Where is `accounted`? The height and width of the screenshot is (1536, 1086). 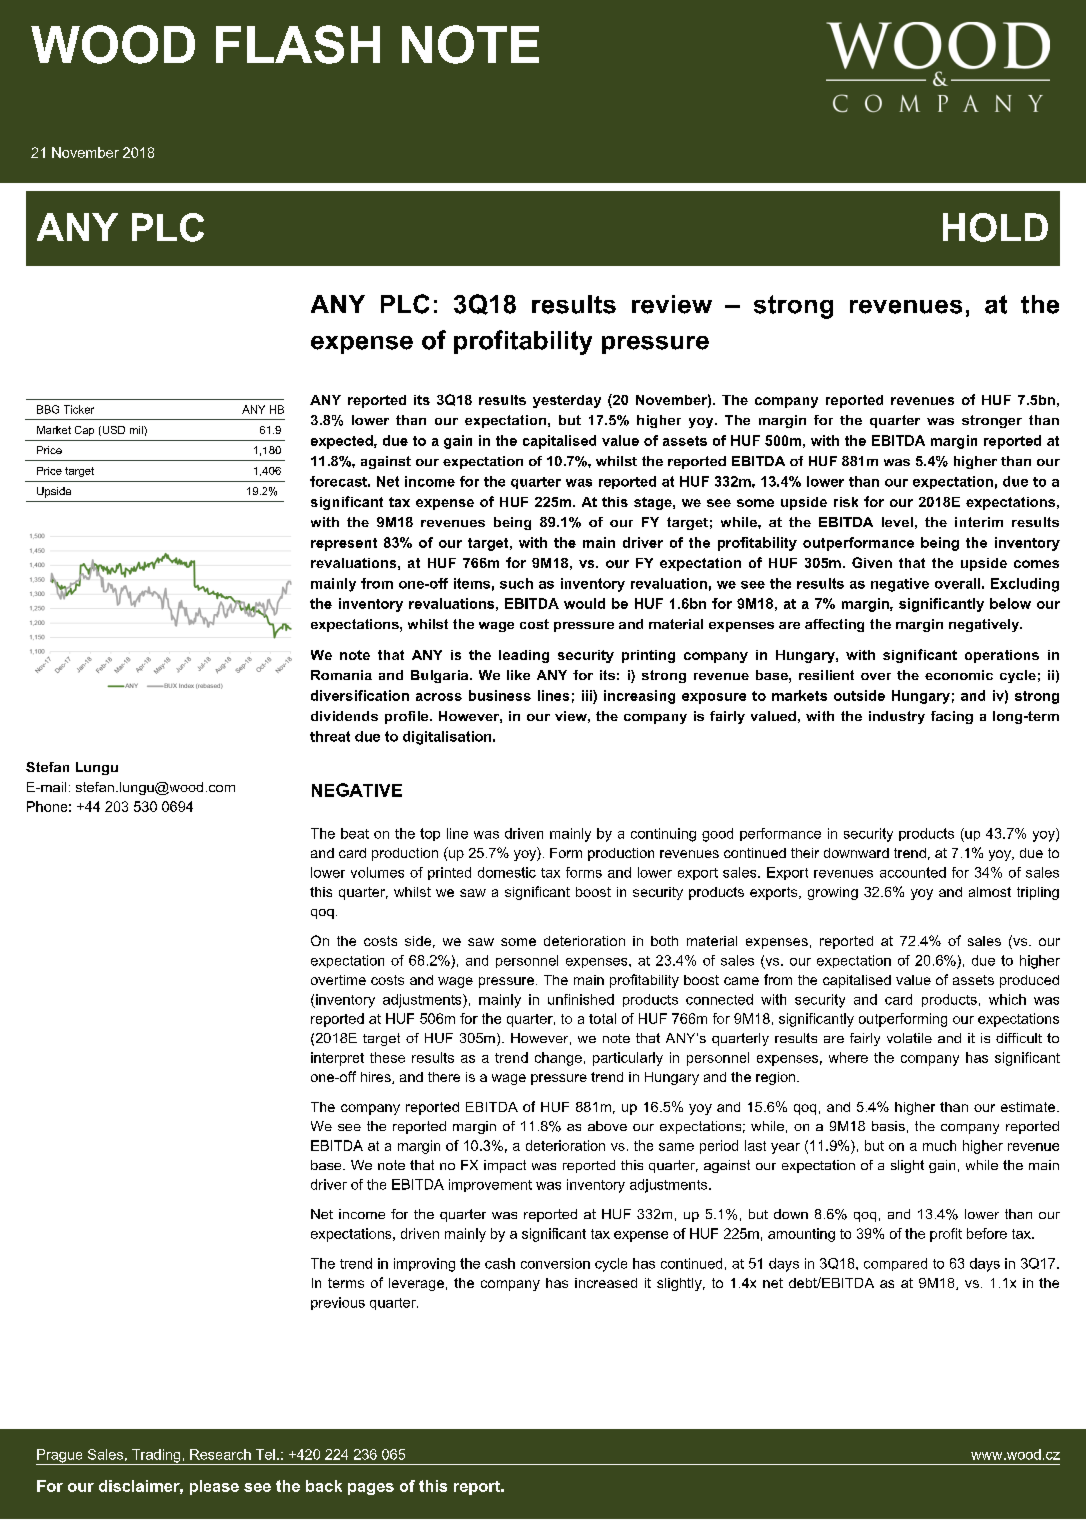
accounted is located at coordinates (913, 872).
